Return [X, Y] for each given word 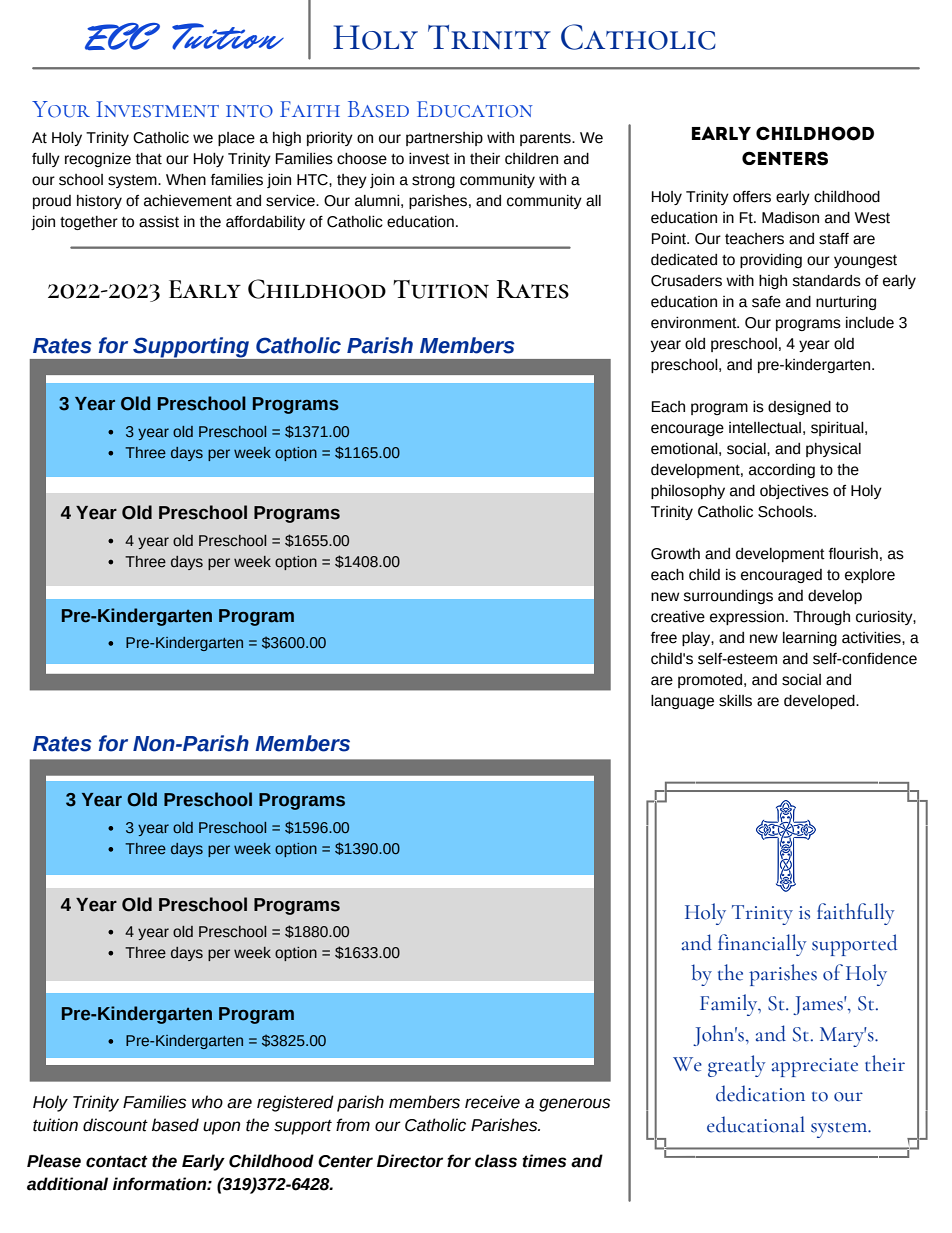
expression [747, 618]
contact [117, 1161]
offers [752, 197]
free [664, 638]
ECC [122, 36]
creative [678, 617]
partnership [444, 139]
